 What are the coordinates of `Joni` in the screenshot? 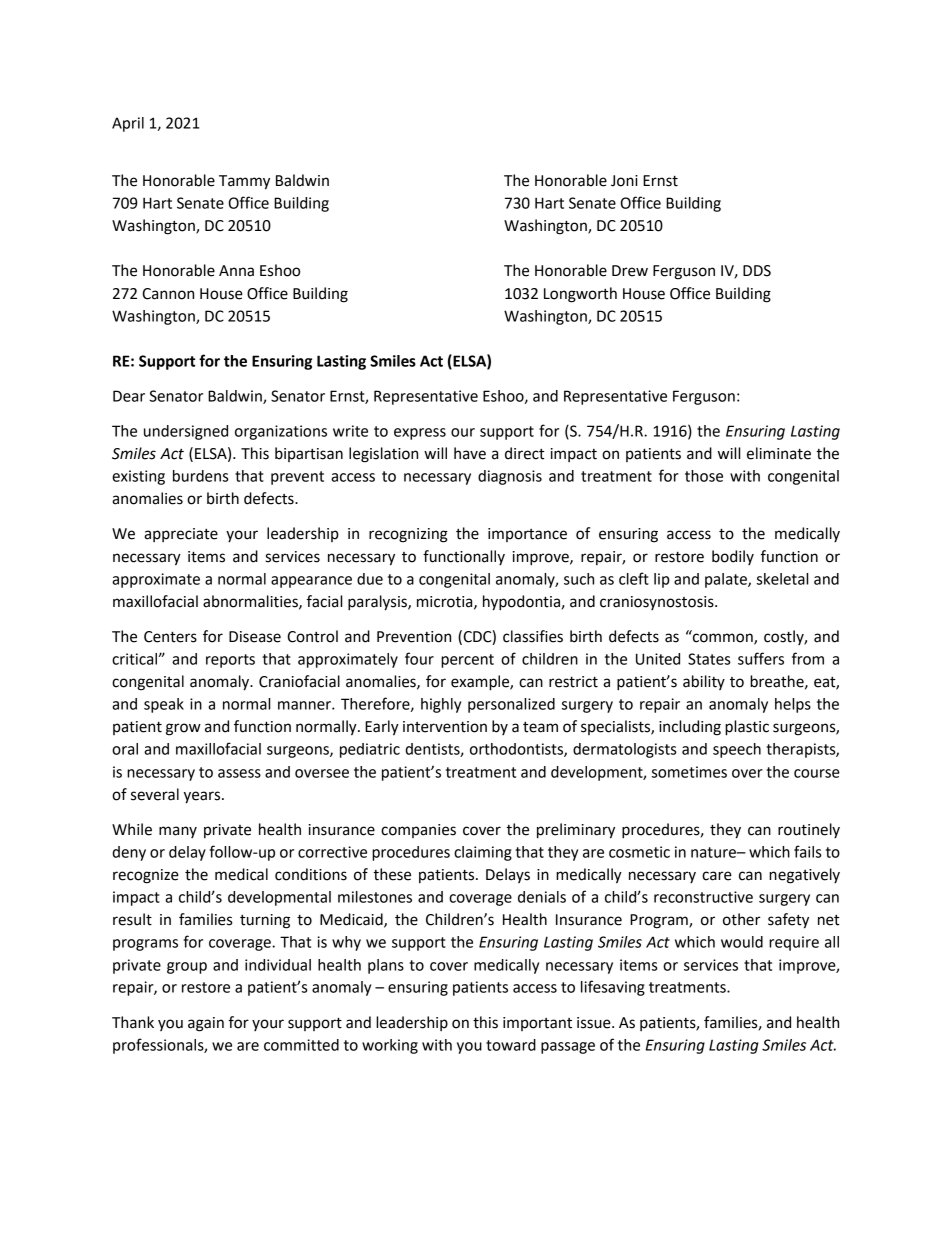 It's located at (624, 181).
